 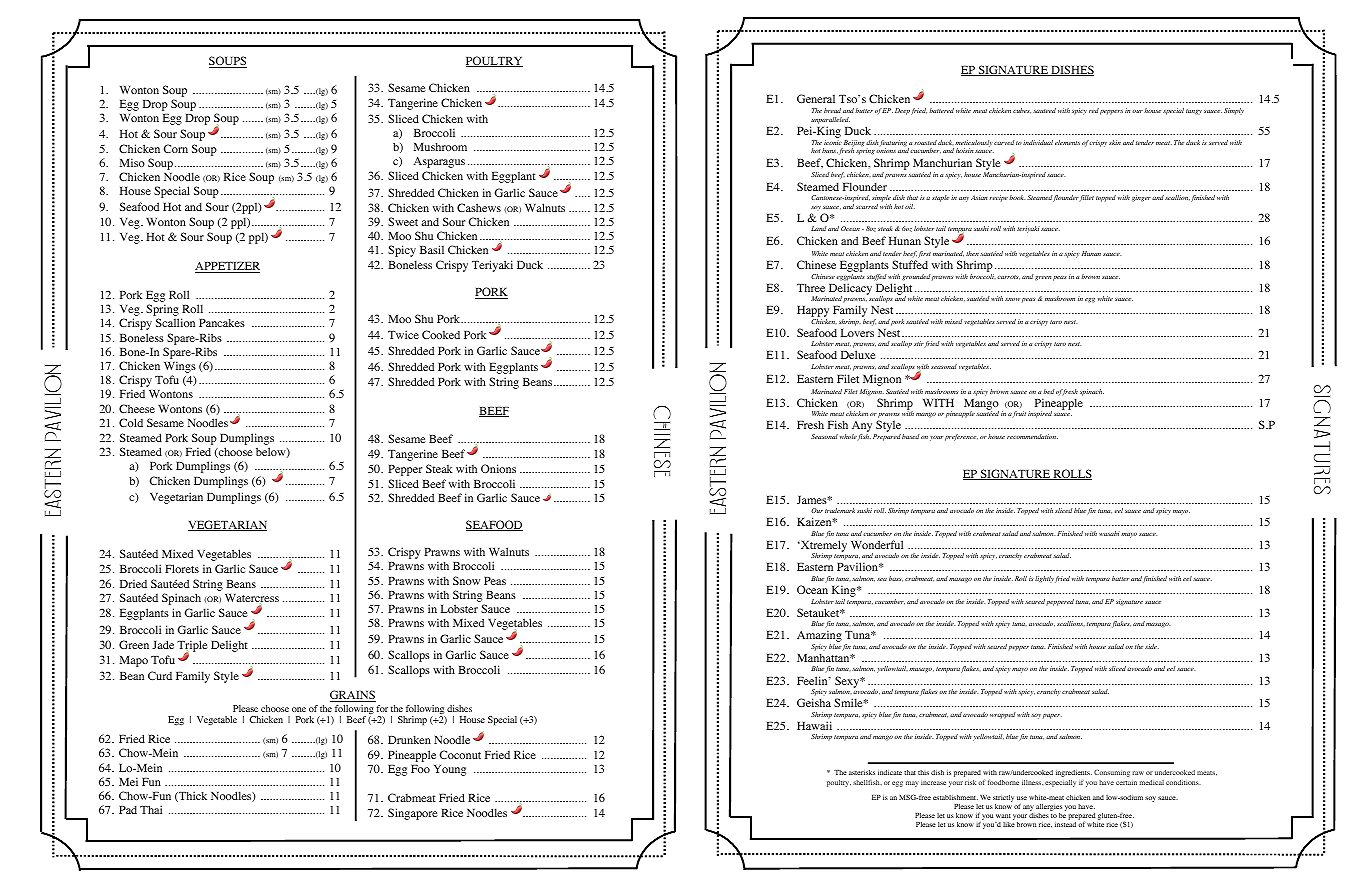 I want to click on lightly, so click(x=1044, y=579).
